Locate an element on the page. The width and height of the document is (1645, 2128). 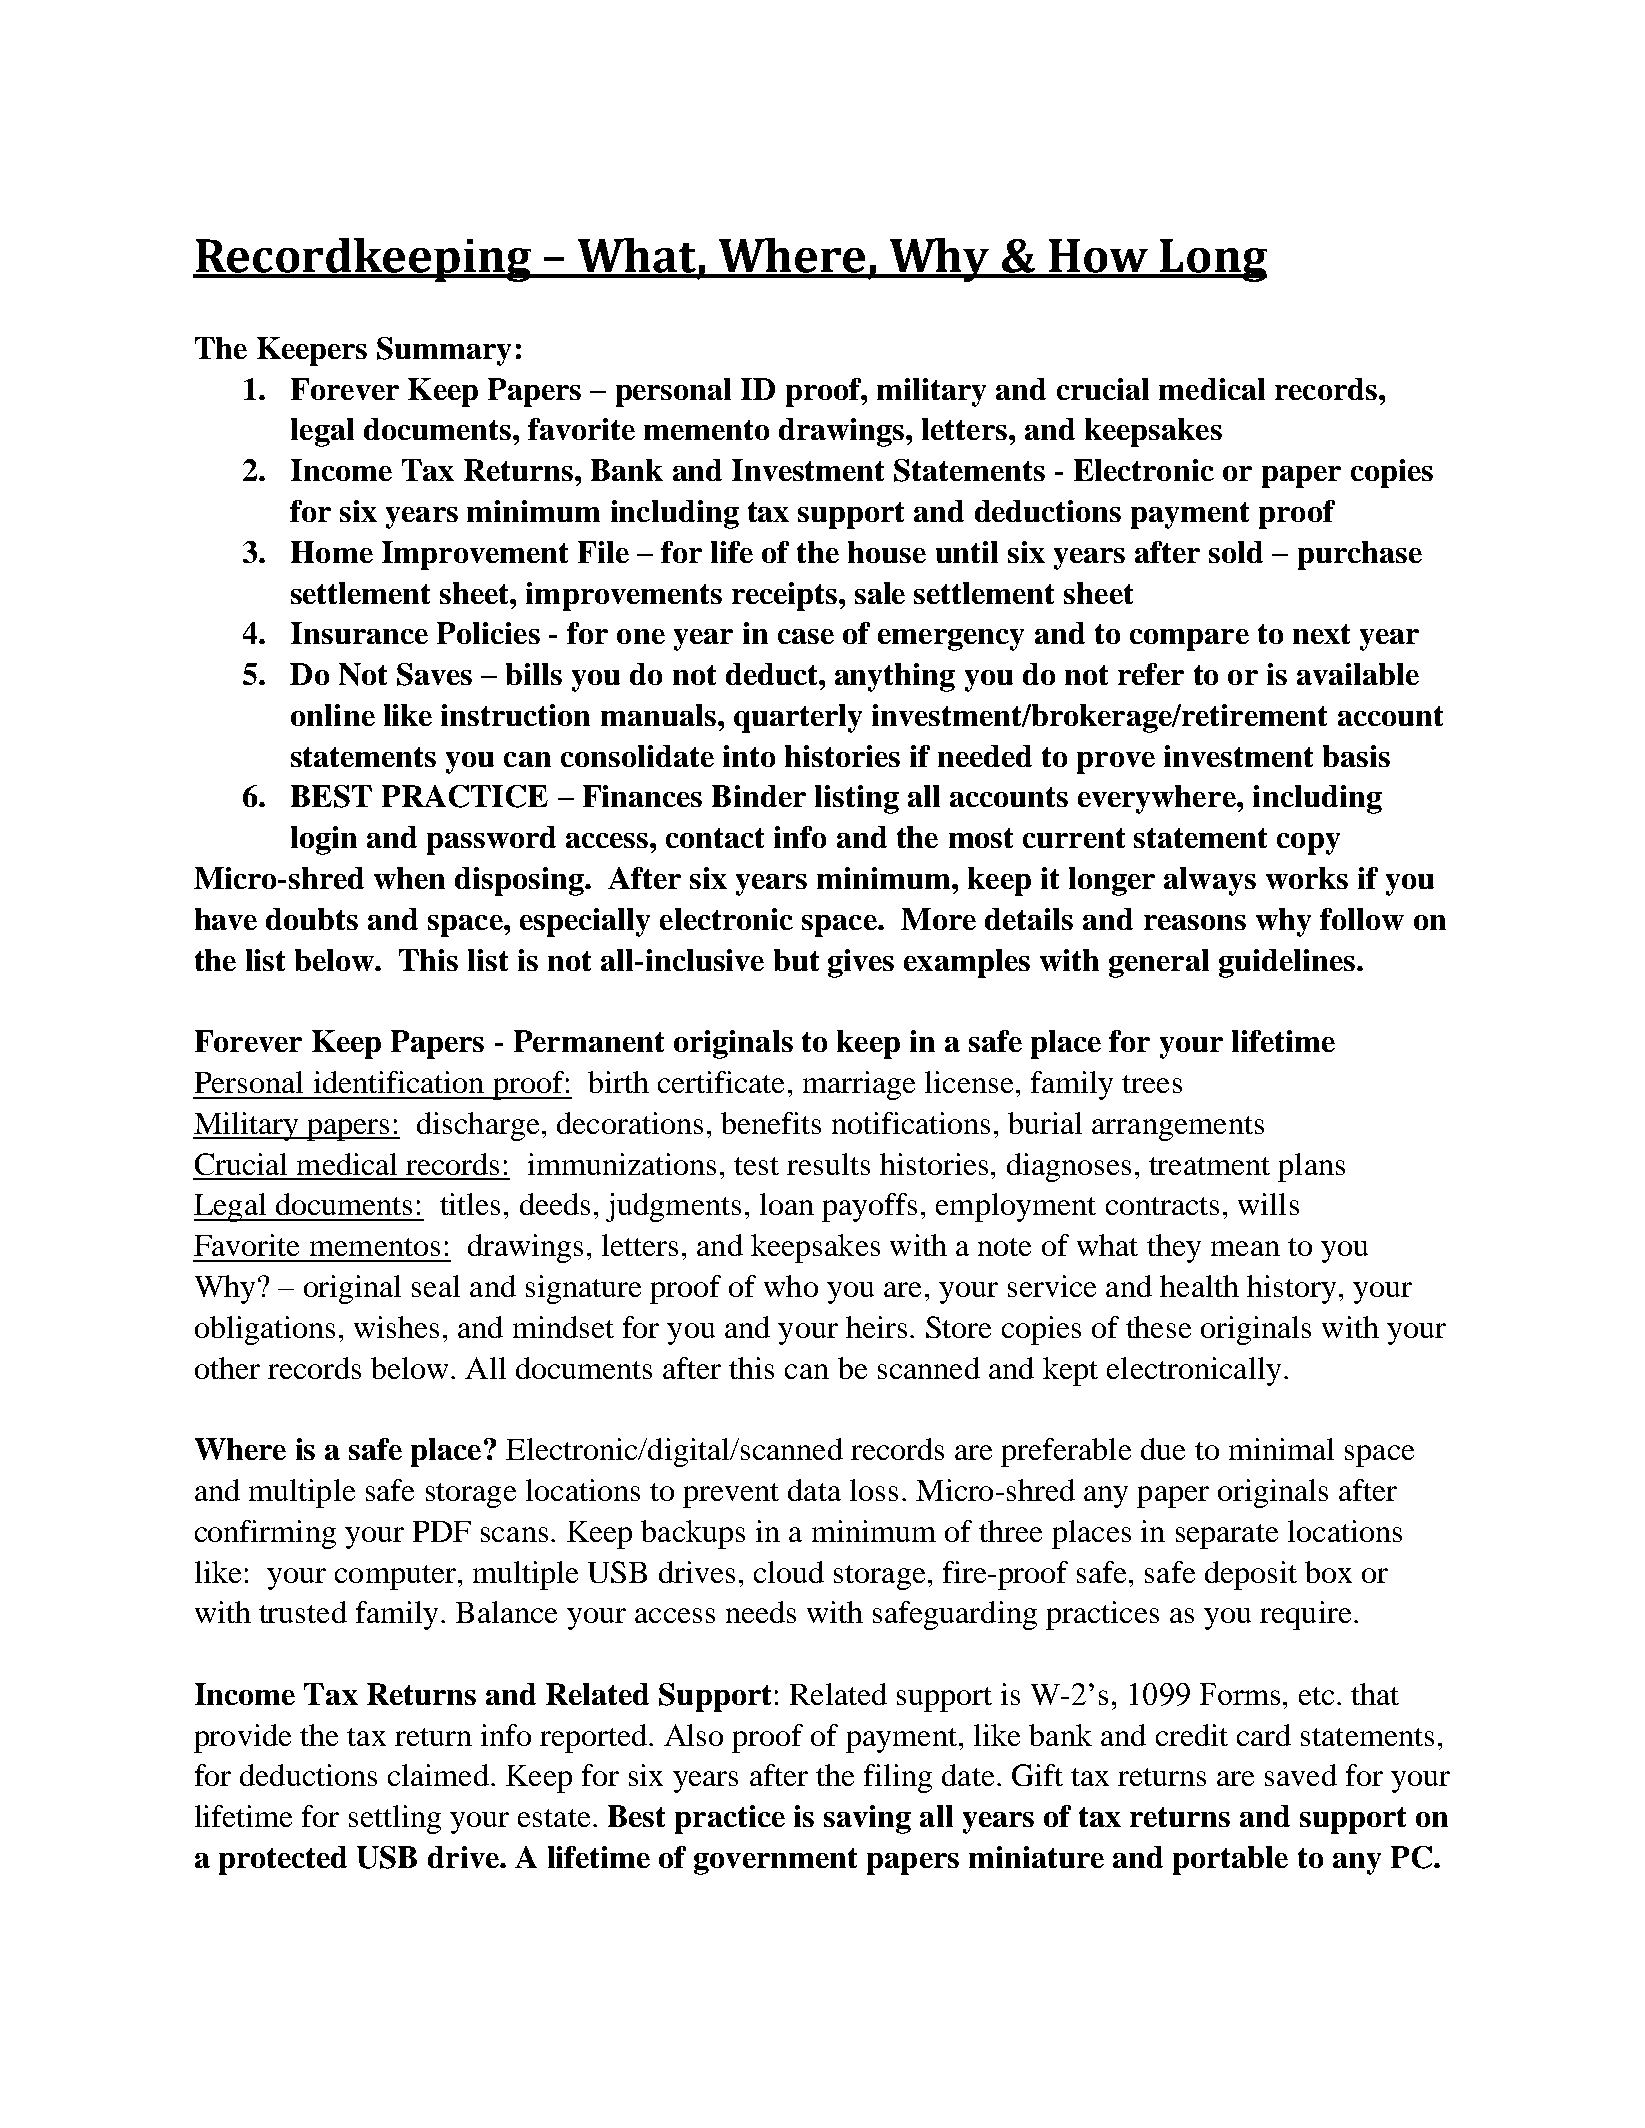
minimal is located at coordinates (1281, 1449).
